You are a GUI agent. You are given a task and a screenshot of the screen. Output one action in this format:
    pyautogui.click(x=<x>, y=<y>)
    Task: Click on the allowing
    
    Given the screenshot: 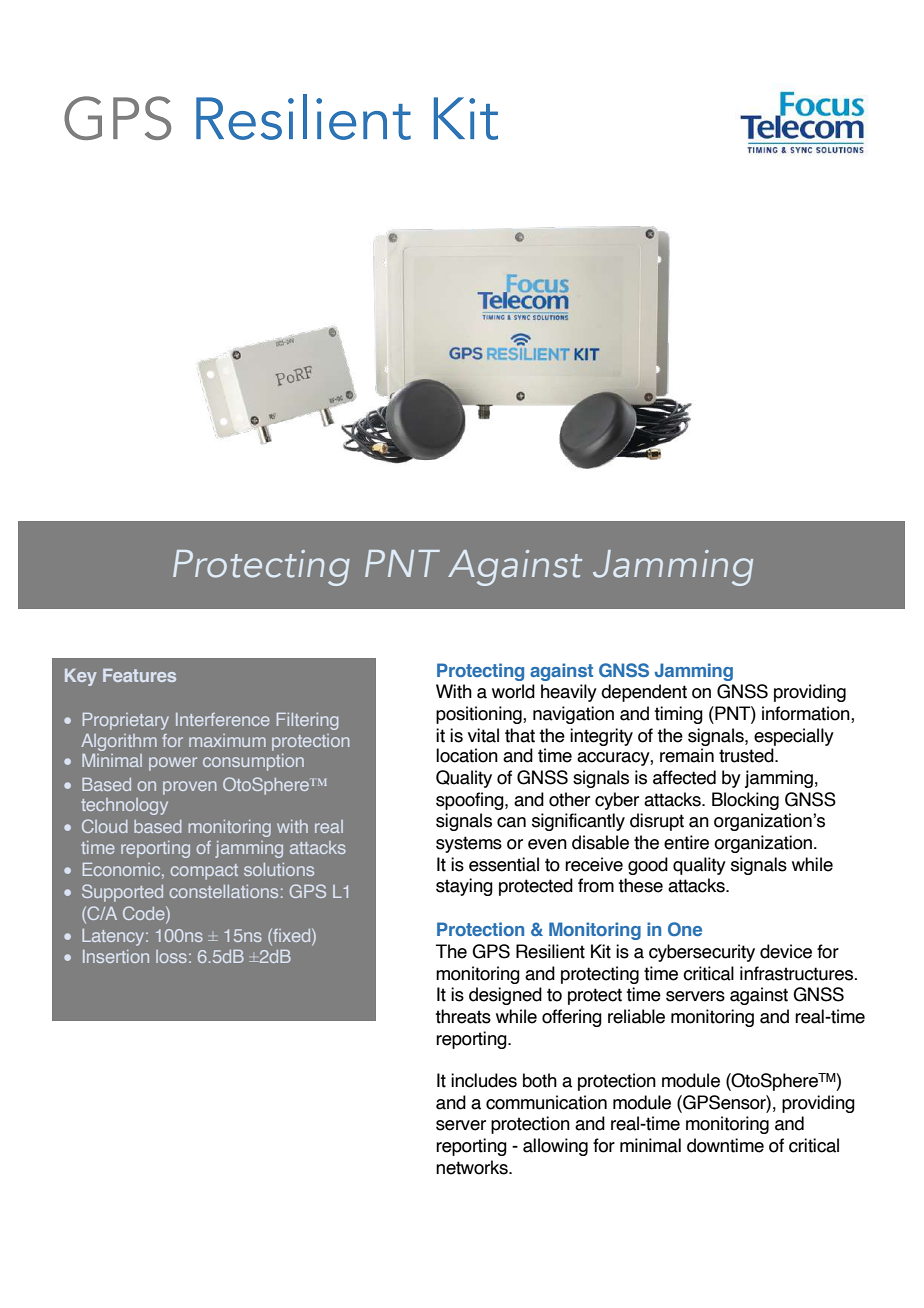 What is the action you would take?
    pyautogui.click(x=555, y=1147)
